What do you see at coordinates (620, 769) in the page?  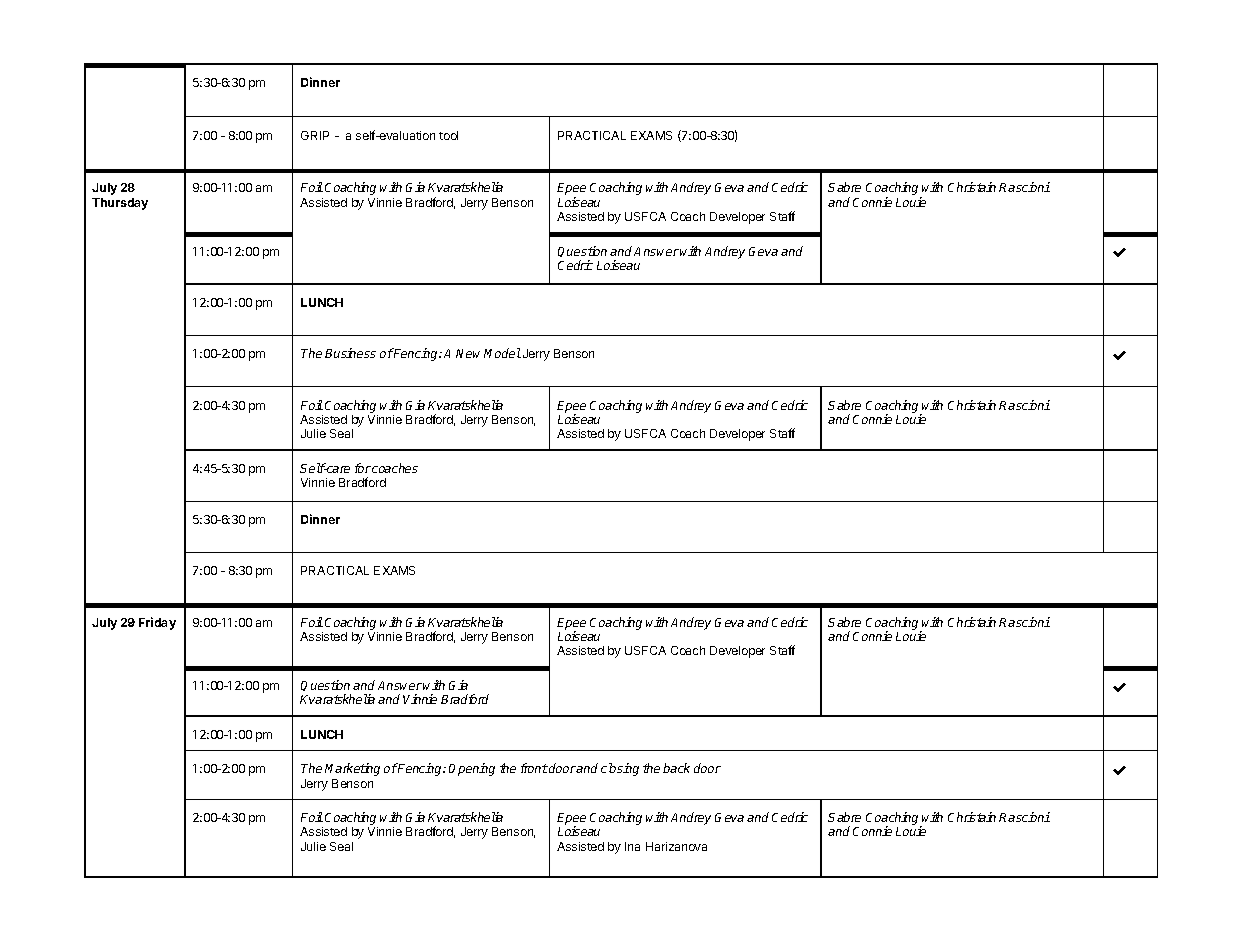 I see `closing` at bounding box center [620, 769].
